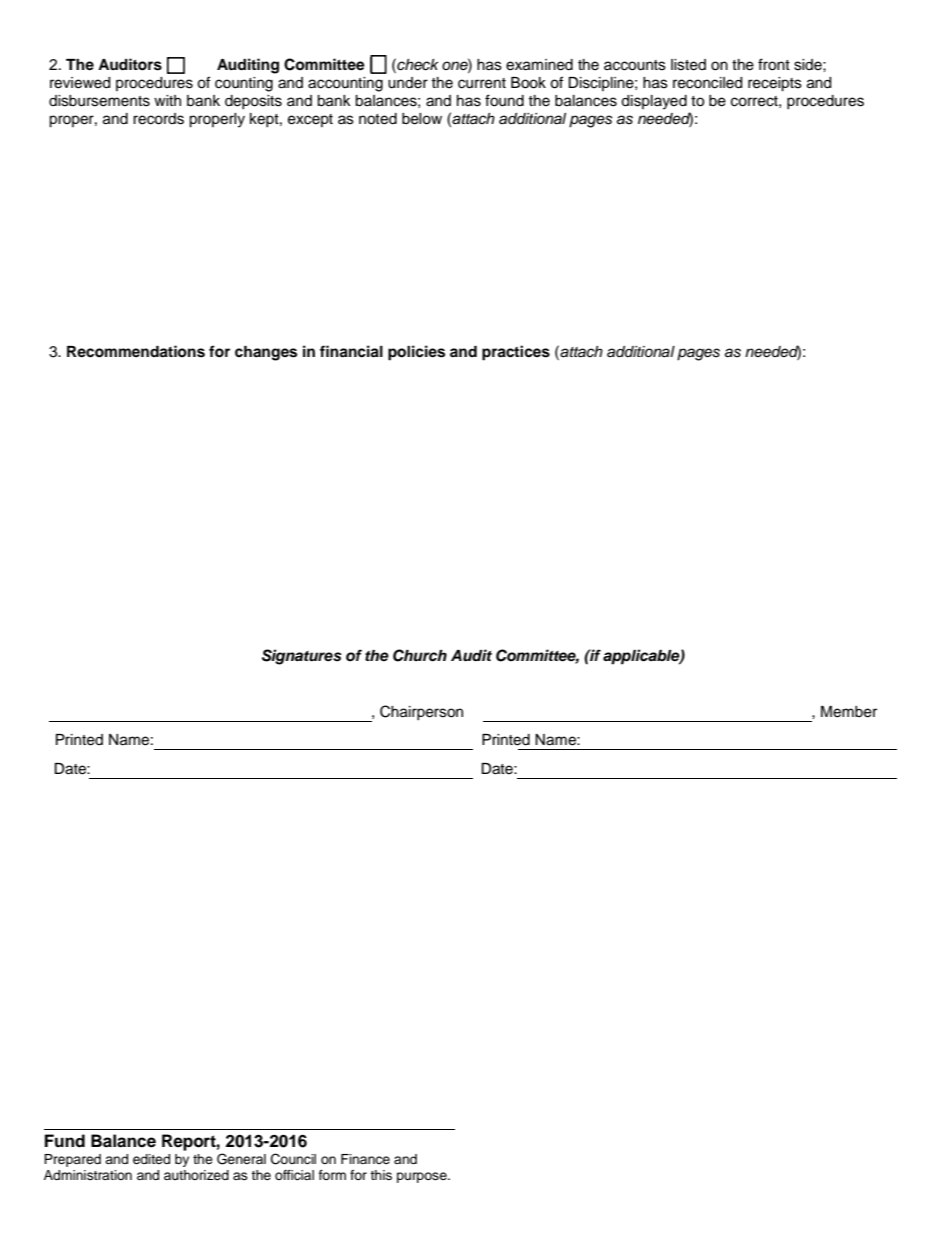 The width and height of the document is (952, 1233). I want to click on this, so click(381, 1175).
